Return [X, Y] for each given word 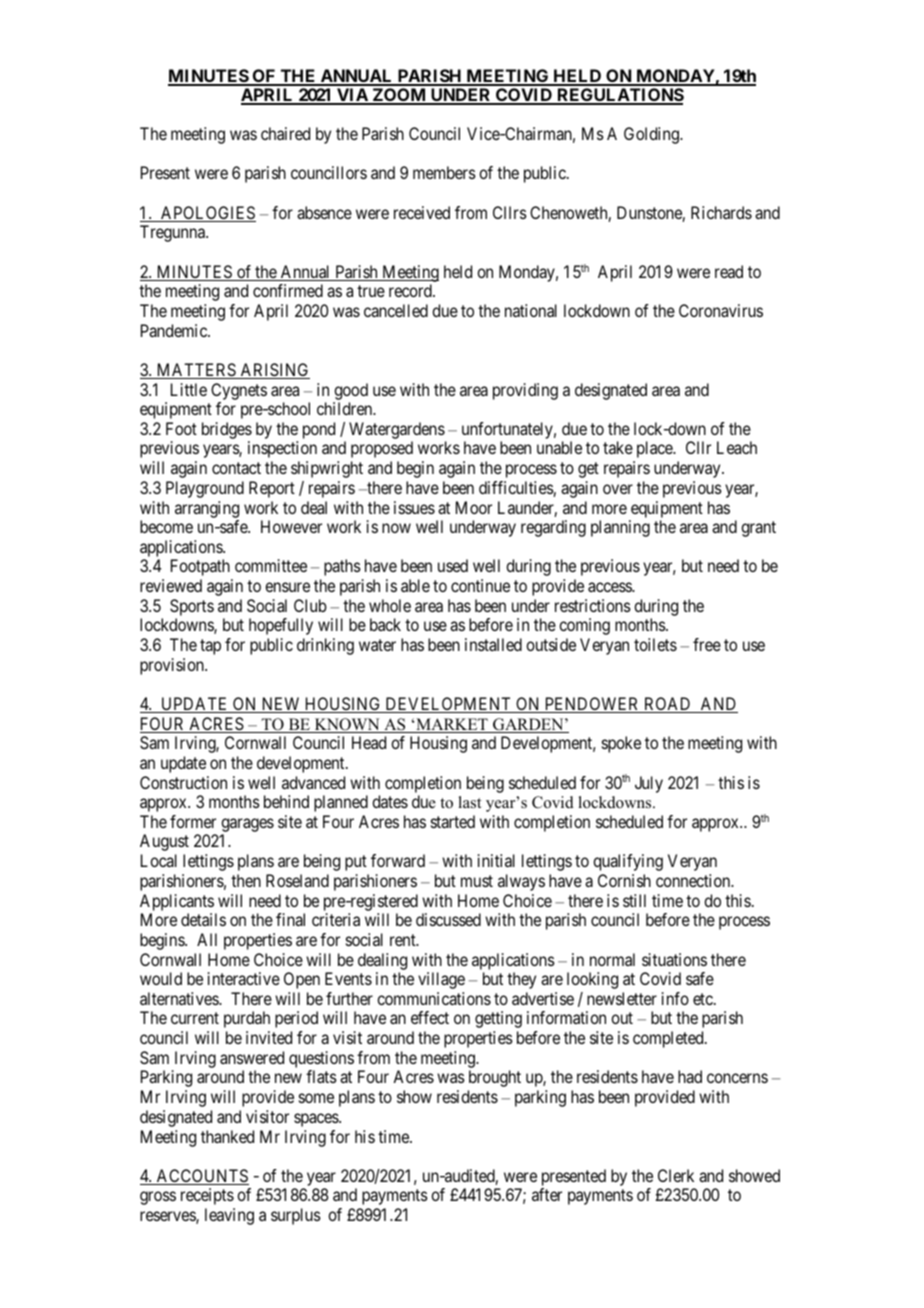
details [203, 919]
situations [674, 959]
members [444, 172]
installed [493, 644]
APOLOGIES [207, 214]
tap [210, 647]
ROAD [668, 705]
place [655, 449]
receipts [207, 1196]
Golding [652, 135]
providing [525, 391]
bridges [227, 432]
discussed [448, 919]
